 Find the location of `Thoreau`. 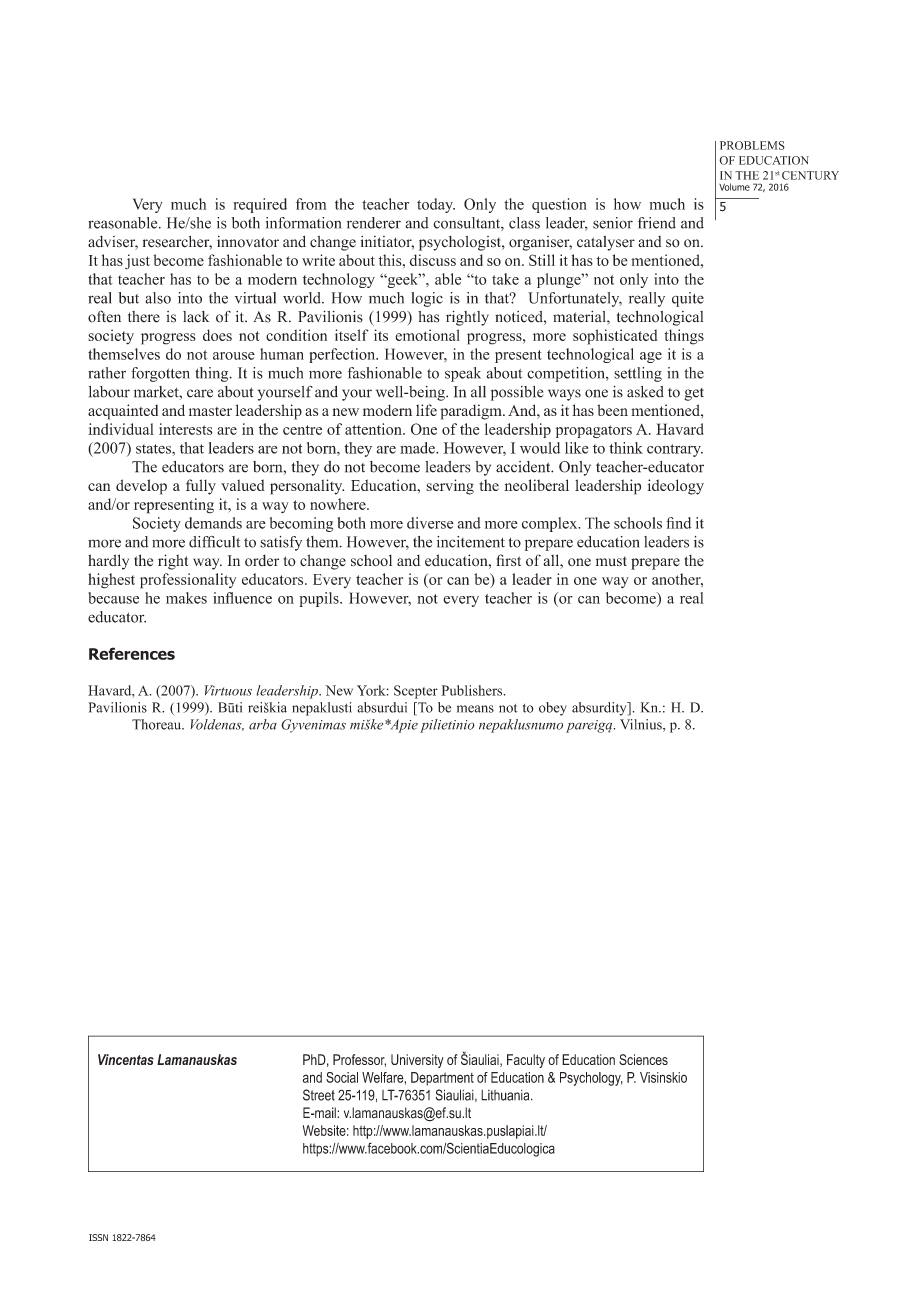

Thoreau is located at coordinates (158, 724).
